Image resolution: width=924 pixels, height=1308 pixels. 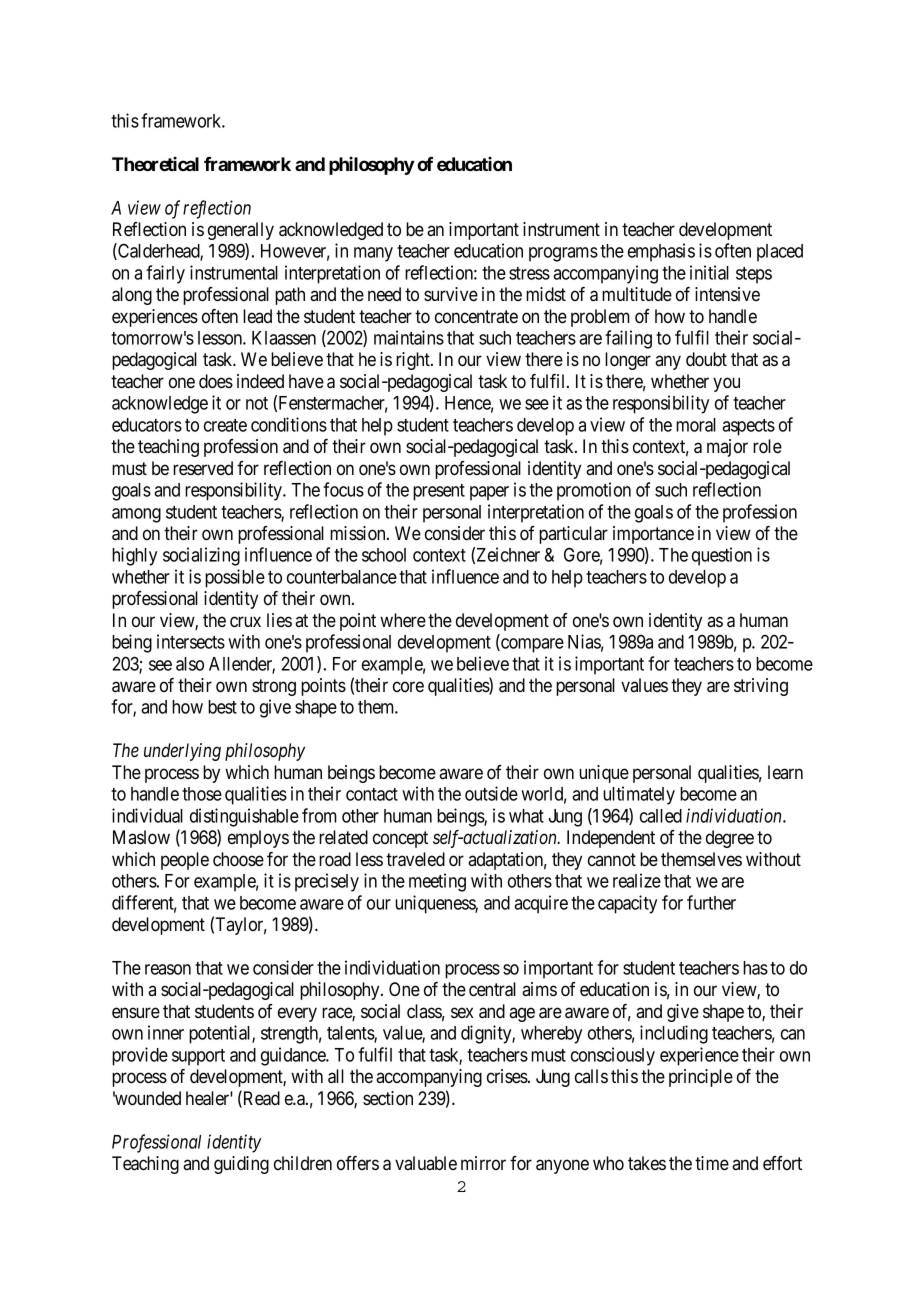 What do you see at coordinates (190, 664) in the screenshot?
I see `also` at bounding box center [190, 664].
